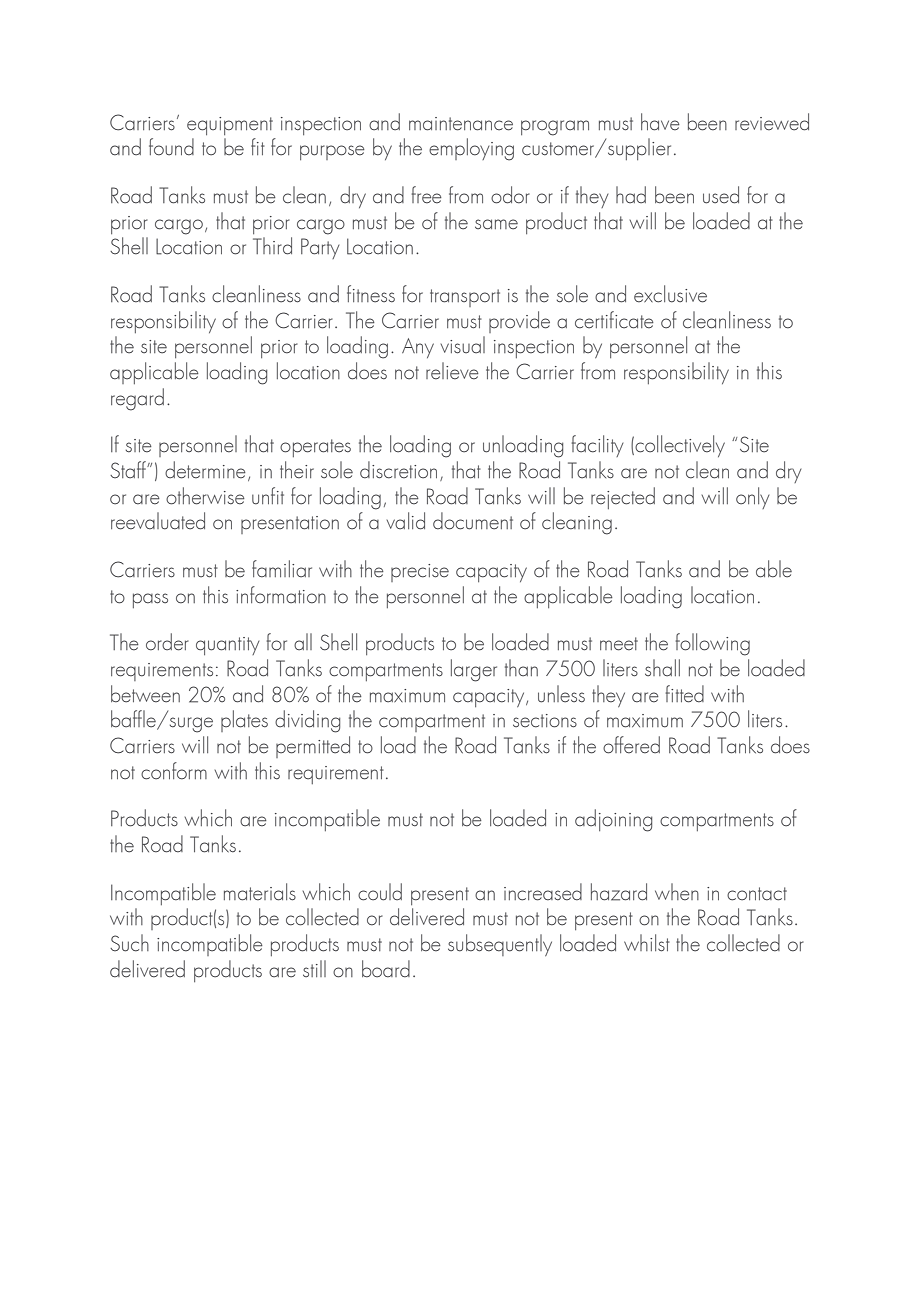 This screenshot has width=924, height=1309. I want to click on quantity, so click(227, 646).
